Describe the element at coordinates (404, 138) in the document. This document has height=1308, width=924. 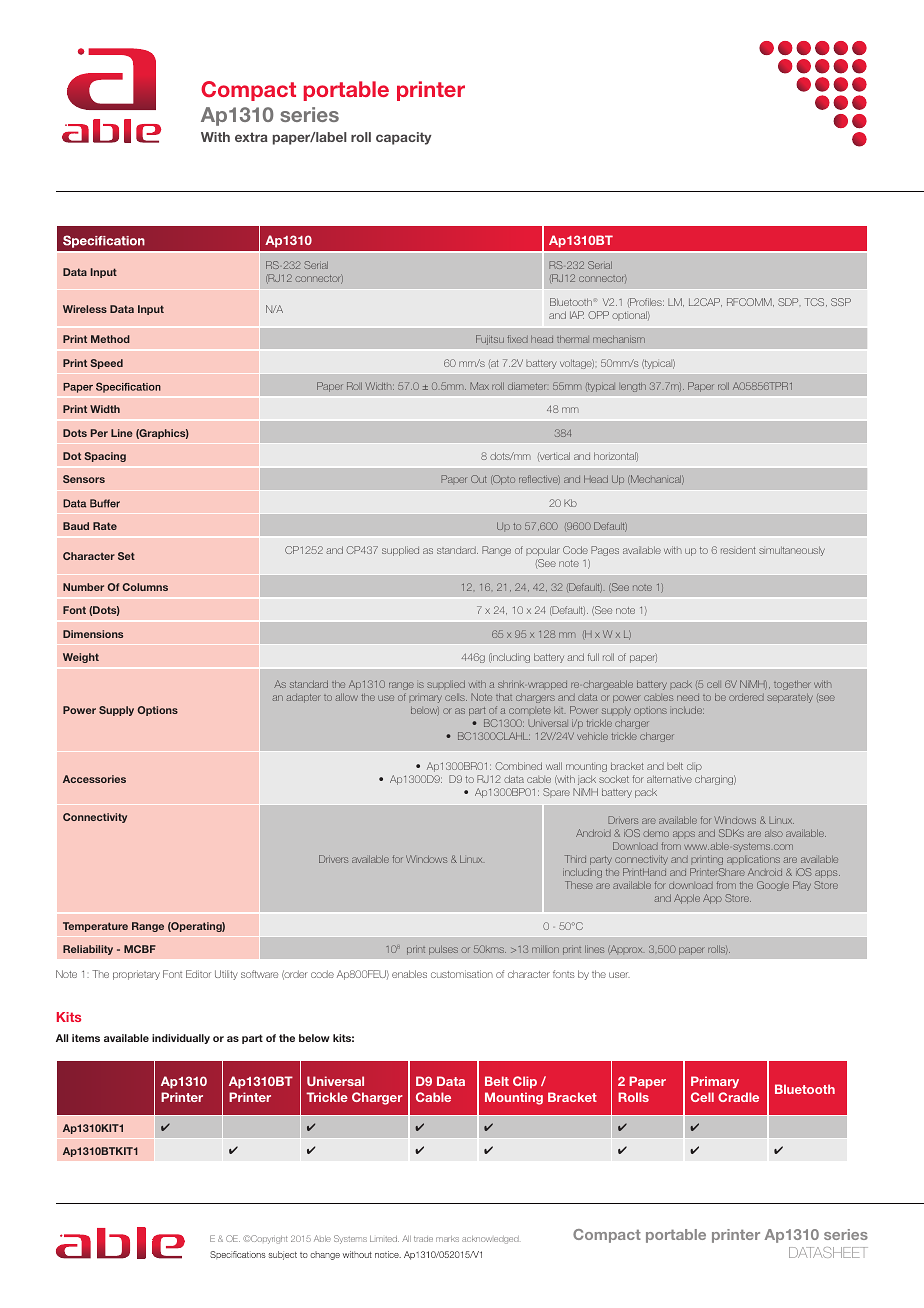
I see `capacity` at that location.
